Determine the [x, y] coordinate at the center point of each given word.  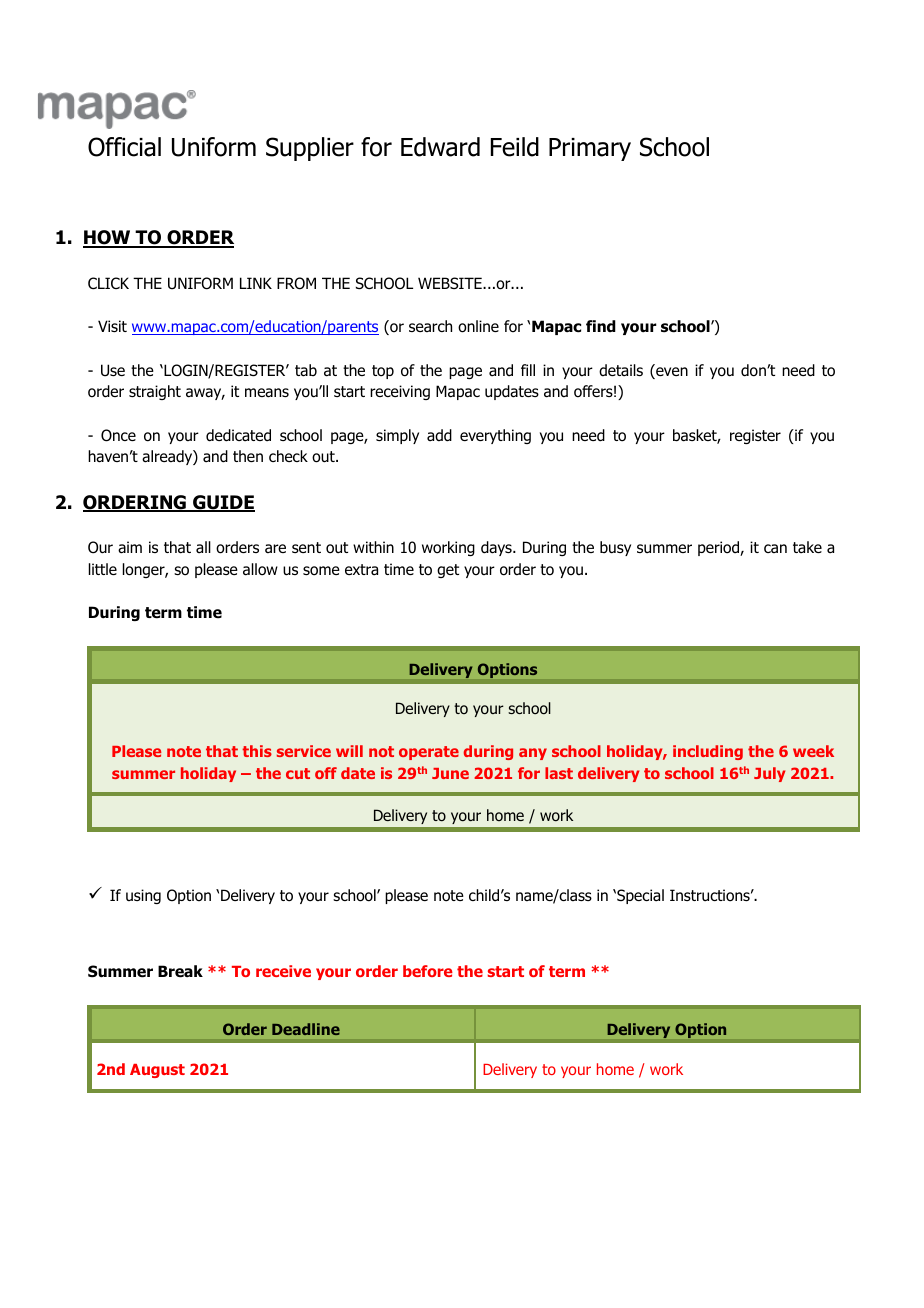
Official [124, 147]
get [448, 571]
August [157, 1071]
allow [260, 569]
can [775, 548]
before [428, 971]
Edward [440, 147]
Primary [590, 149]
